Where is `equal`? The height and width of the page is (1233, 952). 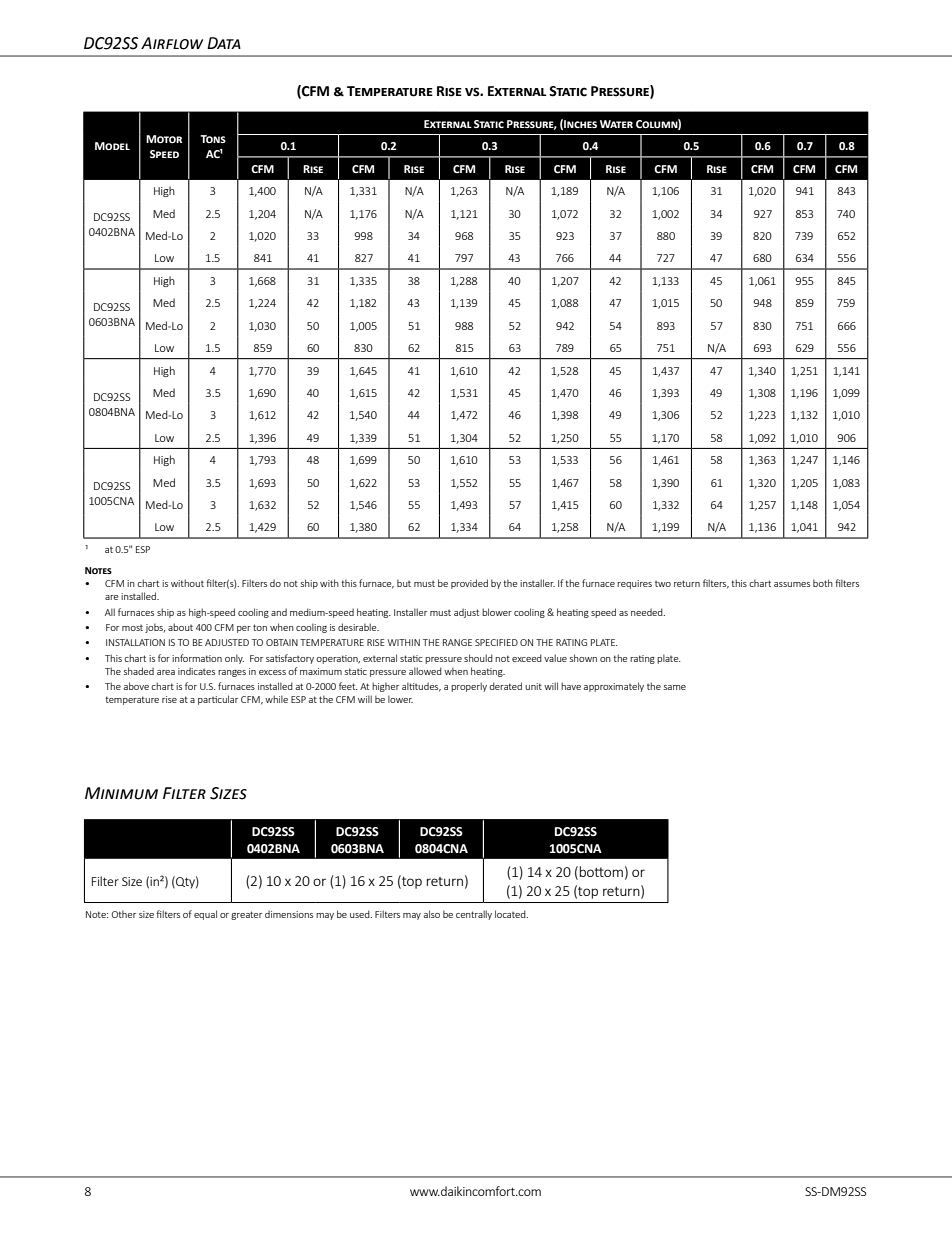 equal is located at coordinates (205, 915).
